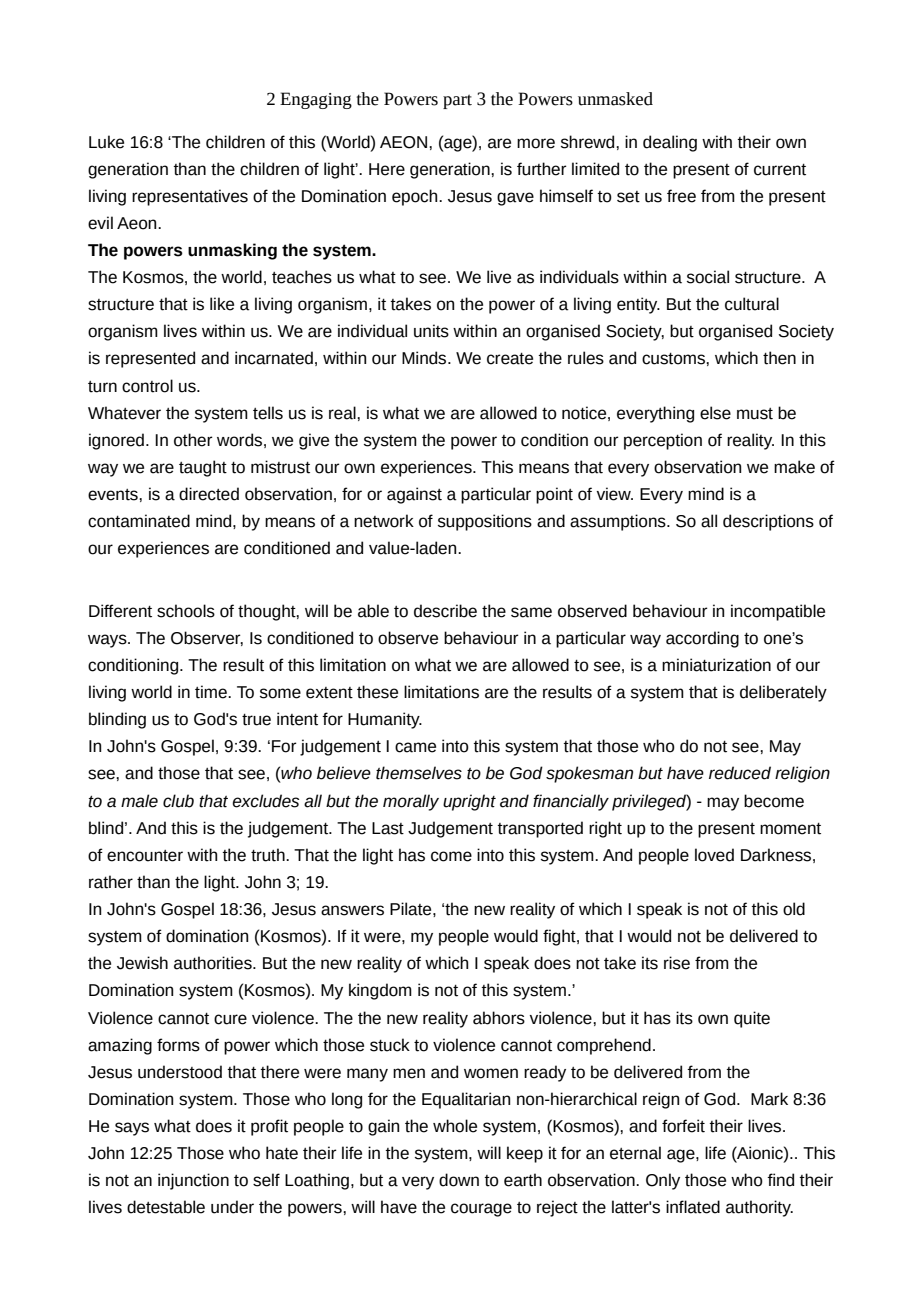 The image size is (924, 1308). I want to click on injunction, so click(193, 1181).
